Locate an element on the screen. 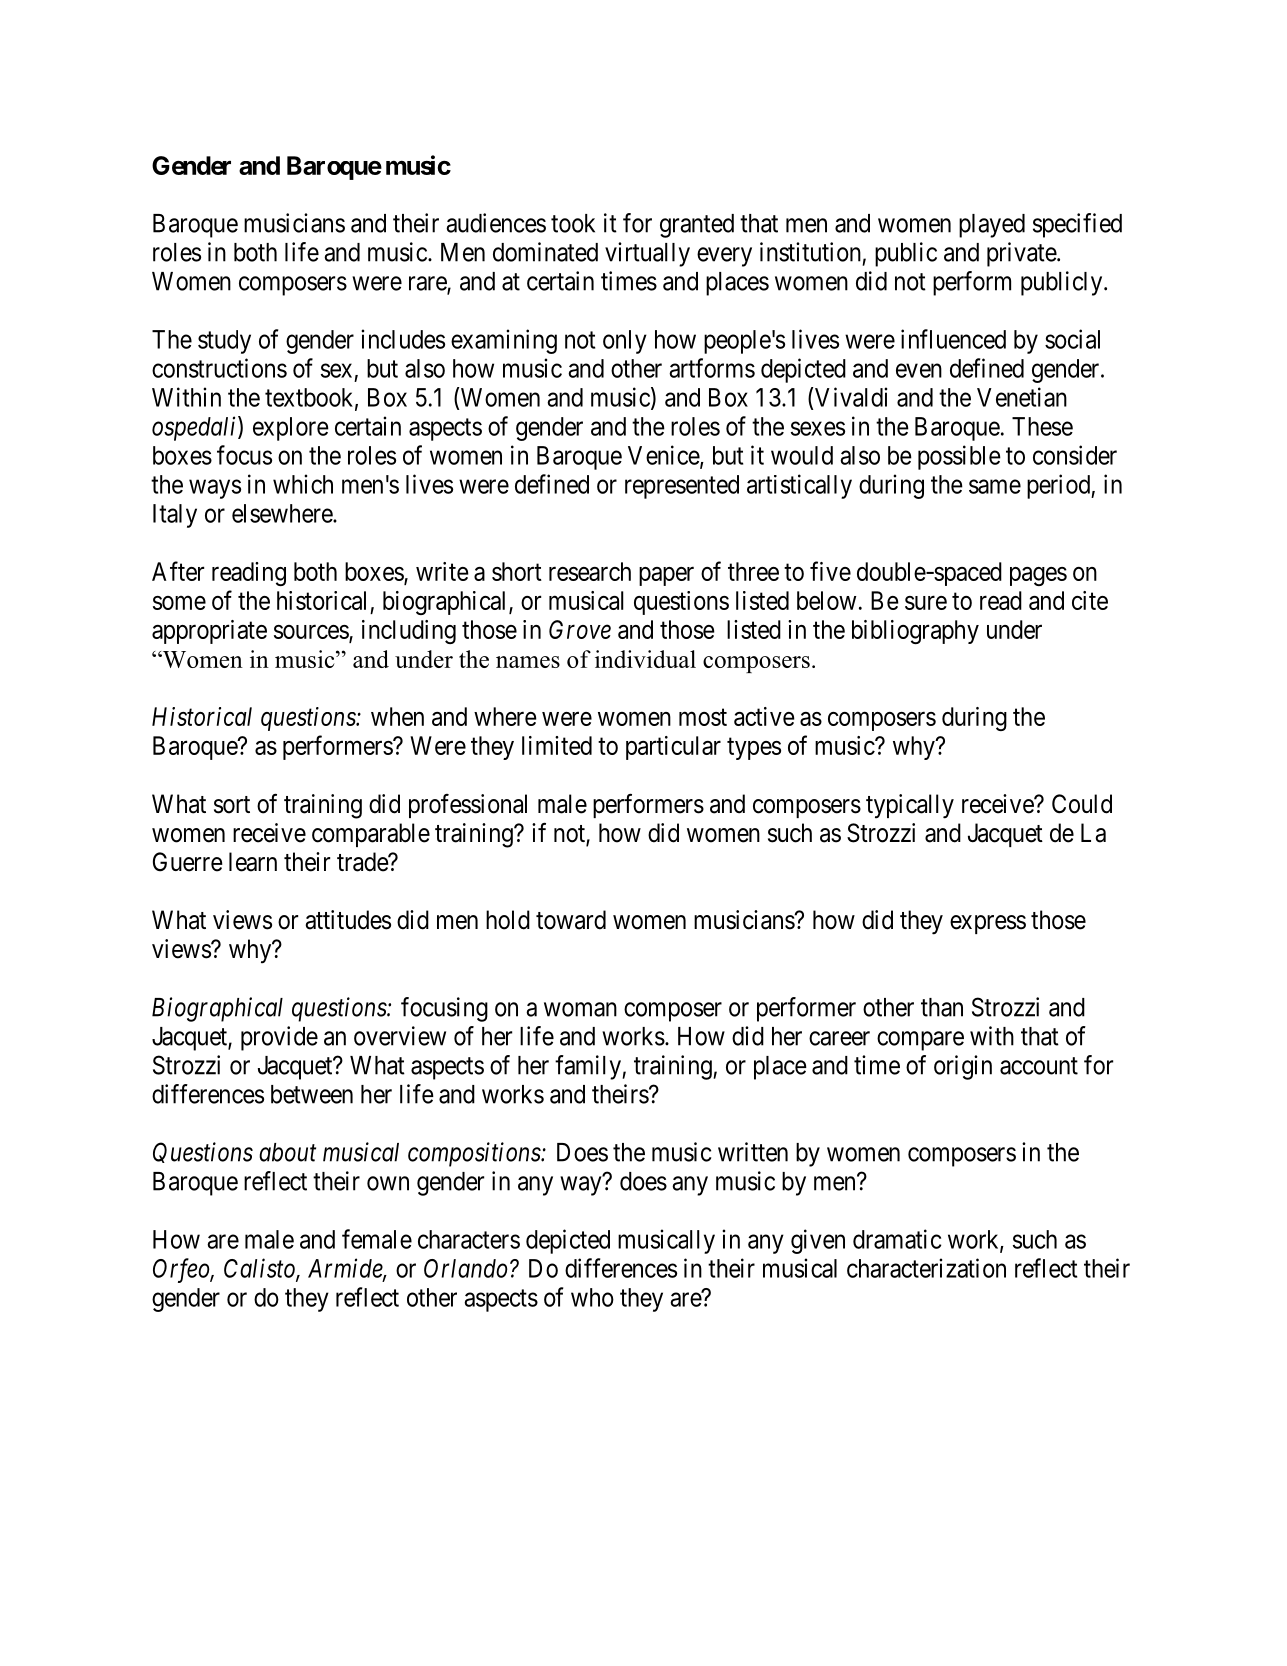 The width and height of the screenshot is (1287, 1666). sort is located at coordinates (232, 805).
